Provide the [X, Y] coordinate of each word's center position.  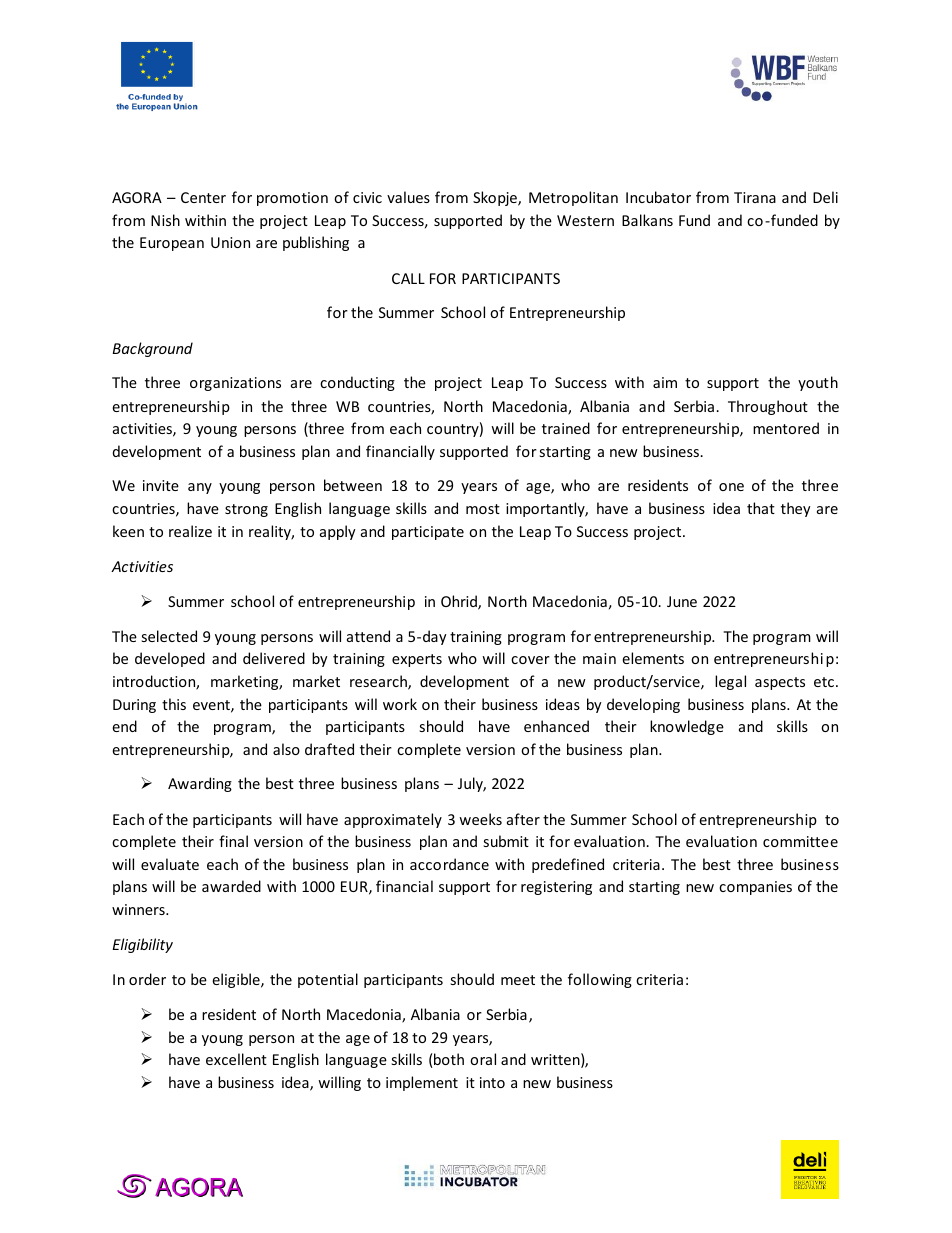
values [408, 197]
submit [506, 841]
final [233, 841]
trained [566, 428]
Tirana [755, 197]
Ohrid [460, 602]
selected [169, 636]
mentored [786, 428]
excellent [236, 1059]
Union [230, 242]
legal [730, 682]
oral [483, 1059]
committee [800, 841]
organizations [235, 384]
